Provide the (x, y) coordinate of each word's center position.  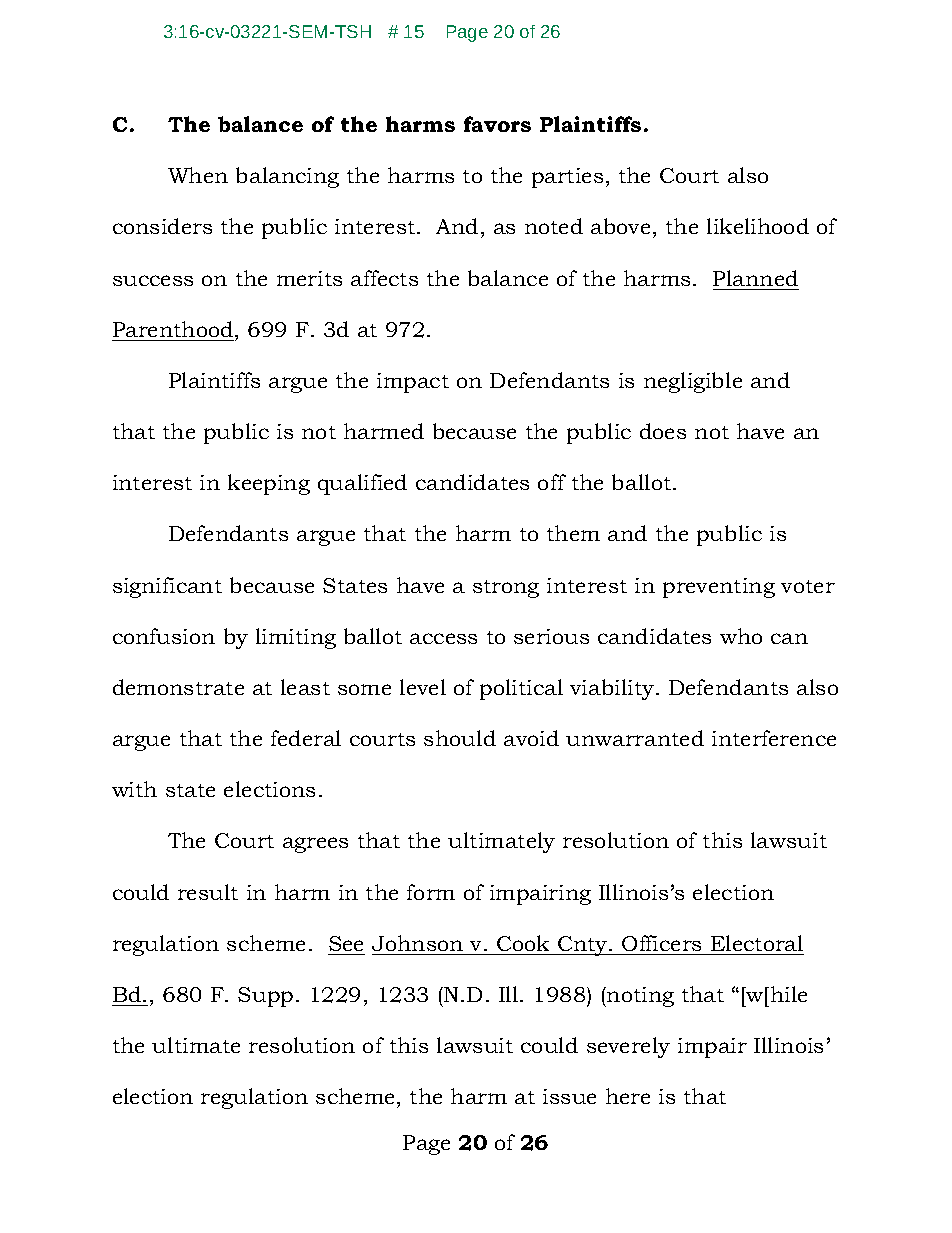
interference (774, 738)
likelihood (758, 226)
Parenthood (174, 329)
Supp (265, 997)
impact (413, 383)
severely (628, 1047)
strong (506, 589)
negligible (693, 382)
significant (167, 587)
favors (497, 124)
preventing (719, 588)
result (208, 892)
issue (569, 1096)
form (431, 892)
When (198, 175)
